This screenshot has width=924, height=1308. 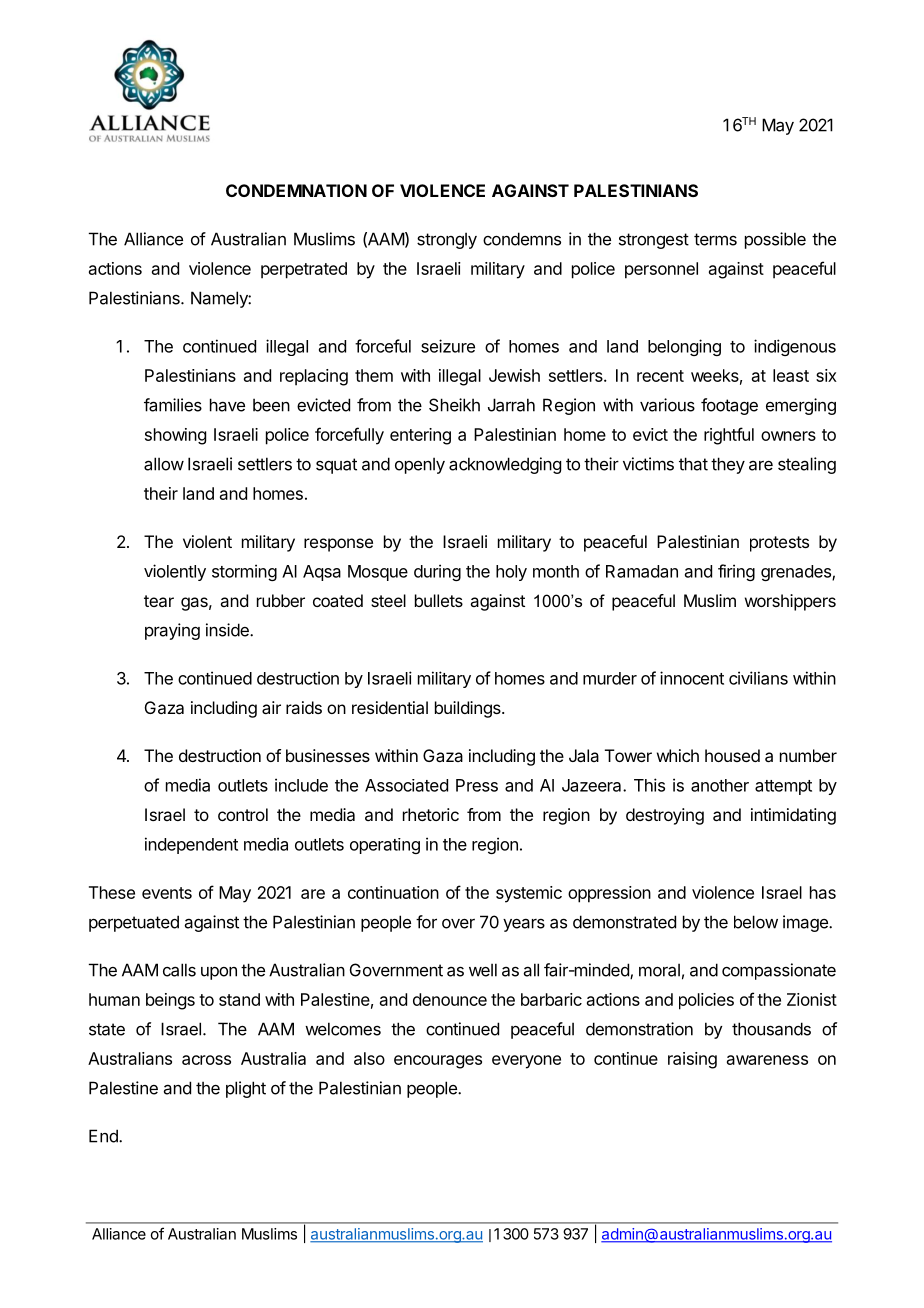 I want to click on CONDEMNATION, so click(x=296, y=190).
